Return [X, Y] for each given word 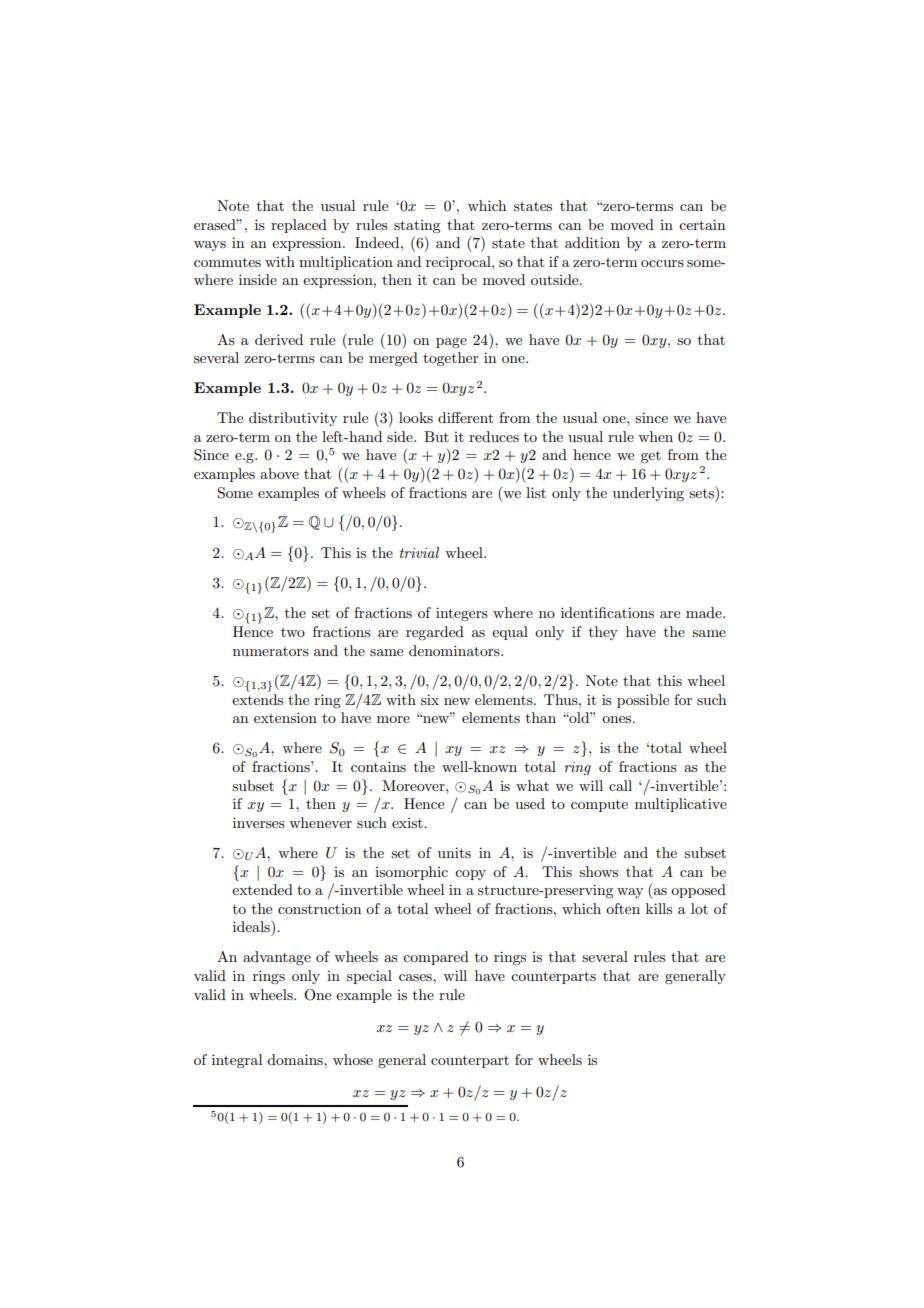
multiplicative [681, 805]
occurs [662, 263]
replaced [299, 226]
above [279, 473]
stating [417, 226]
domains [296, 1059]
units [454, 852]
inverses [259, 822]
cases [416, 977]
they [603, 633]
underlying [648, 494]
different [465, 417]
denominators [455, 650]
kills [659, 908]
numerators [271, 651]
